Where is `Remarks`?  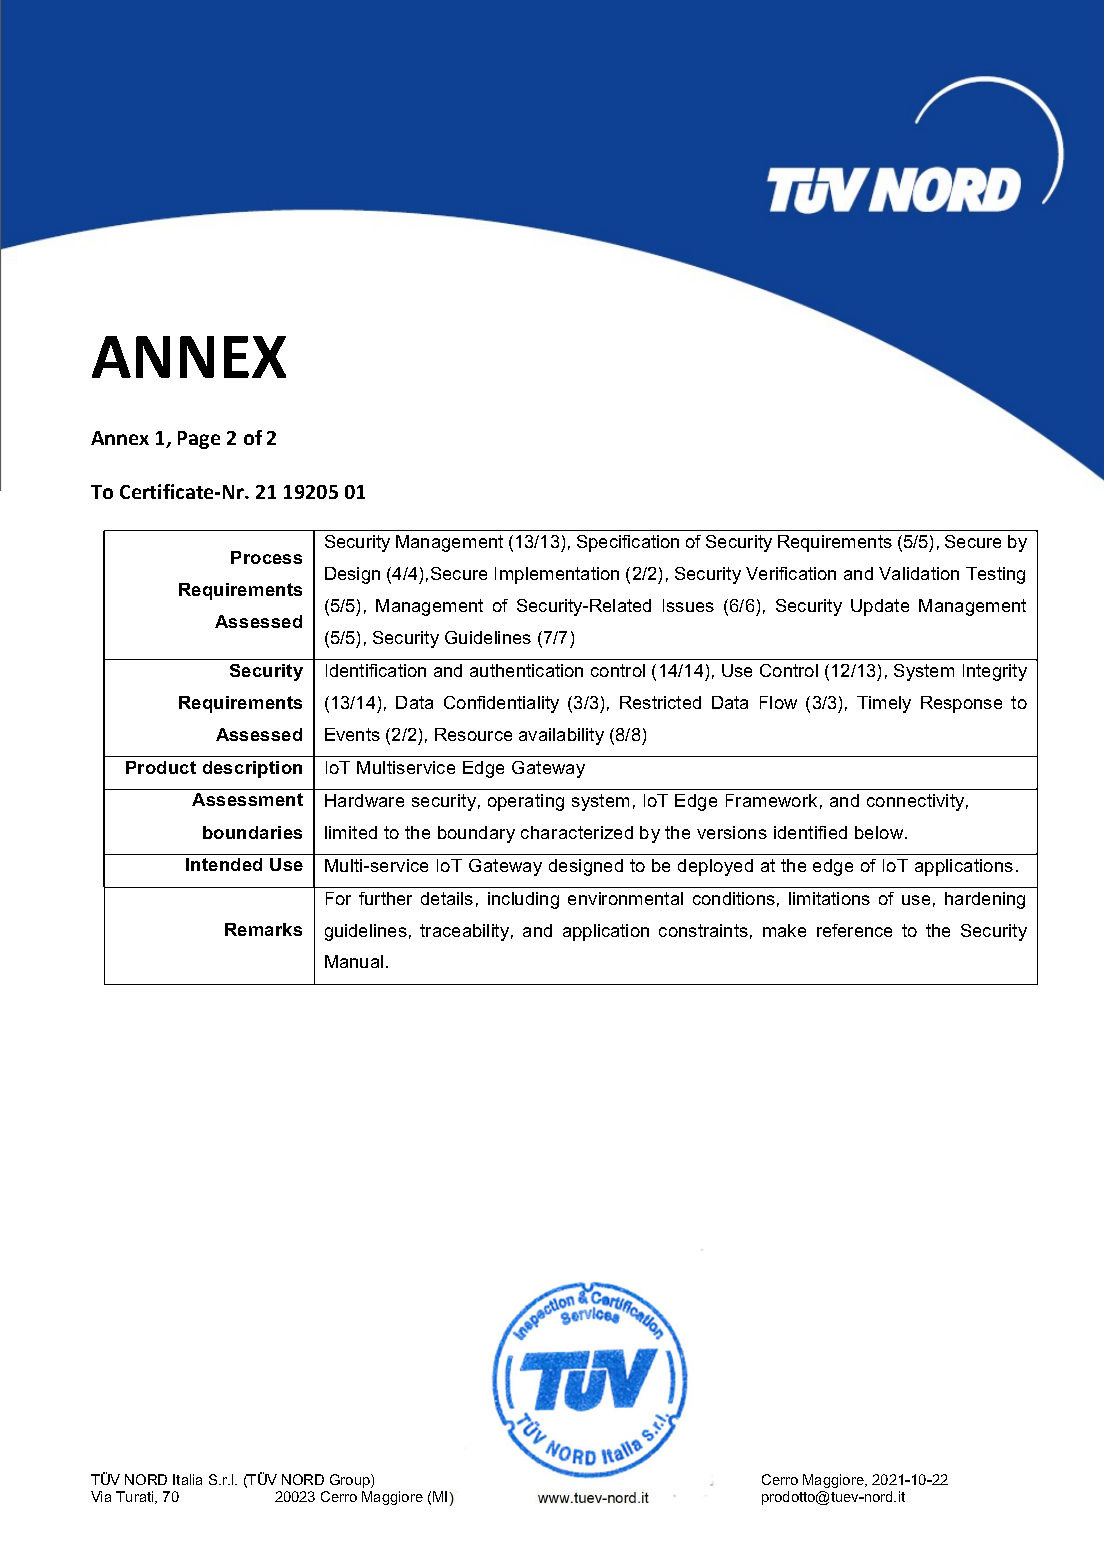 Remarks is located at coordinates (263, 929).
